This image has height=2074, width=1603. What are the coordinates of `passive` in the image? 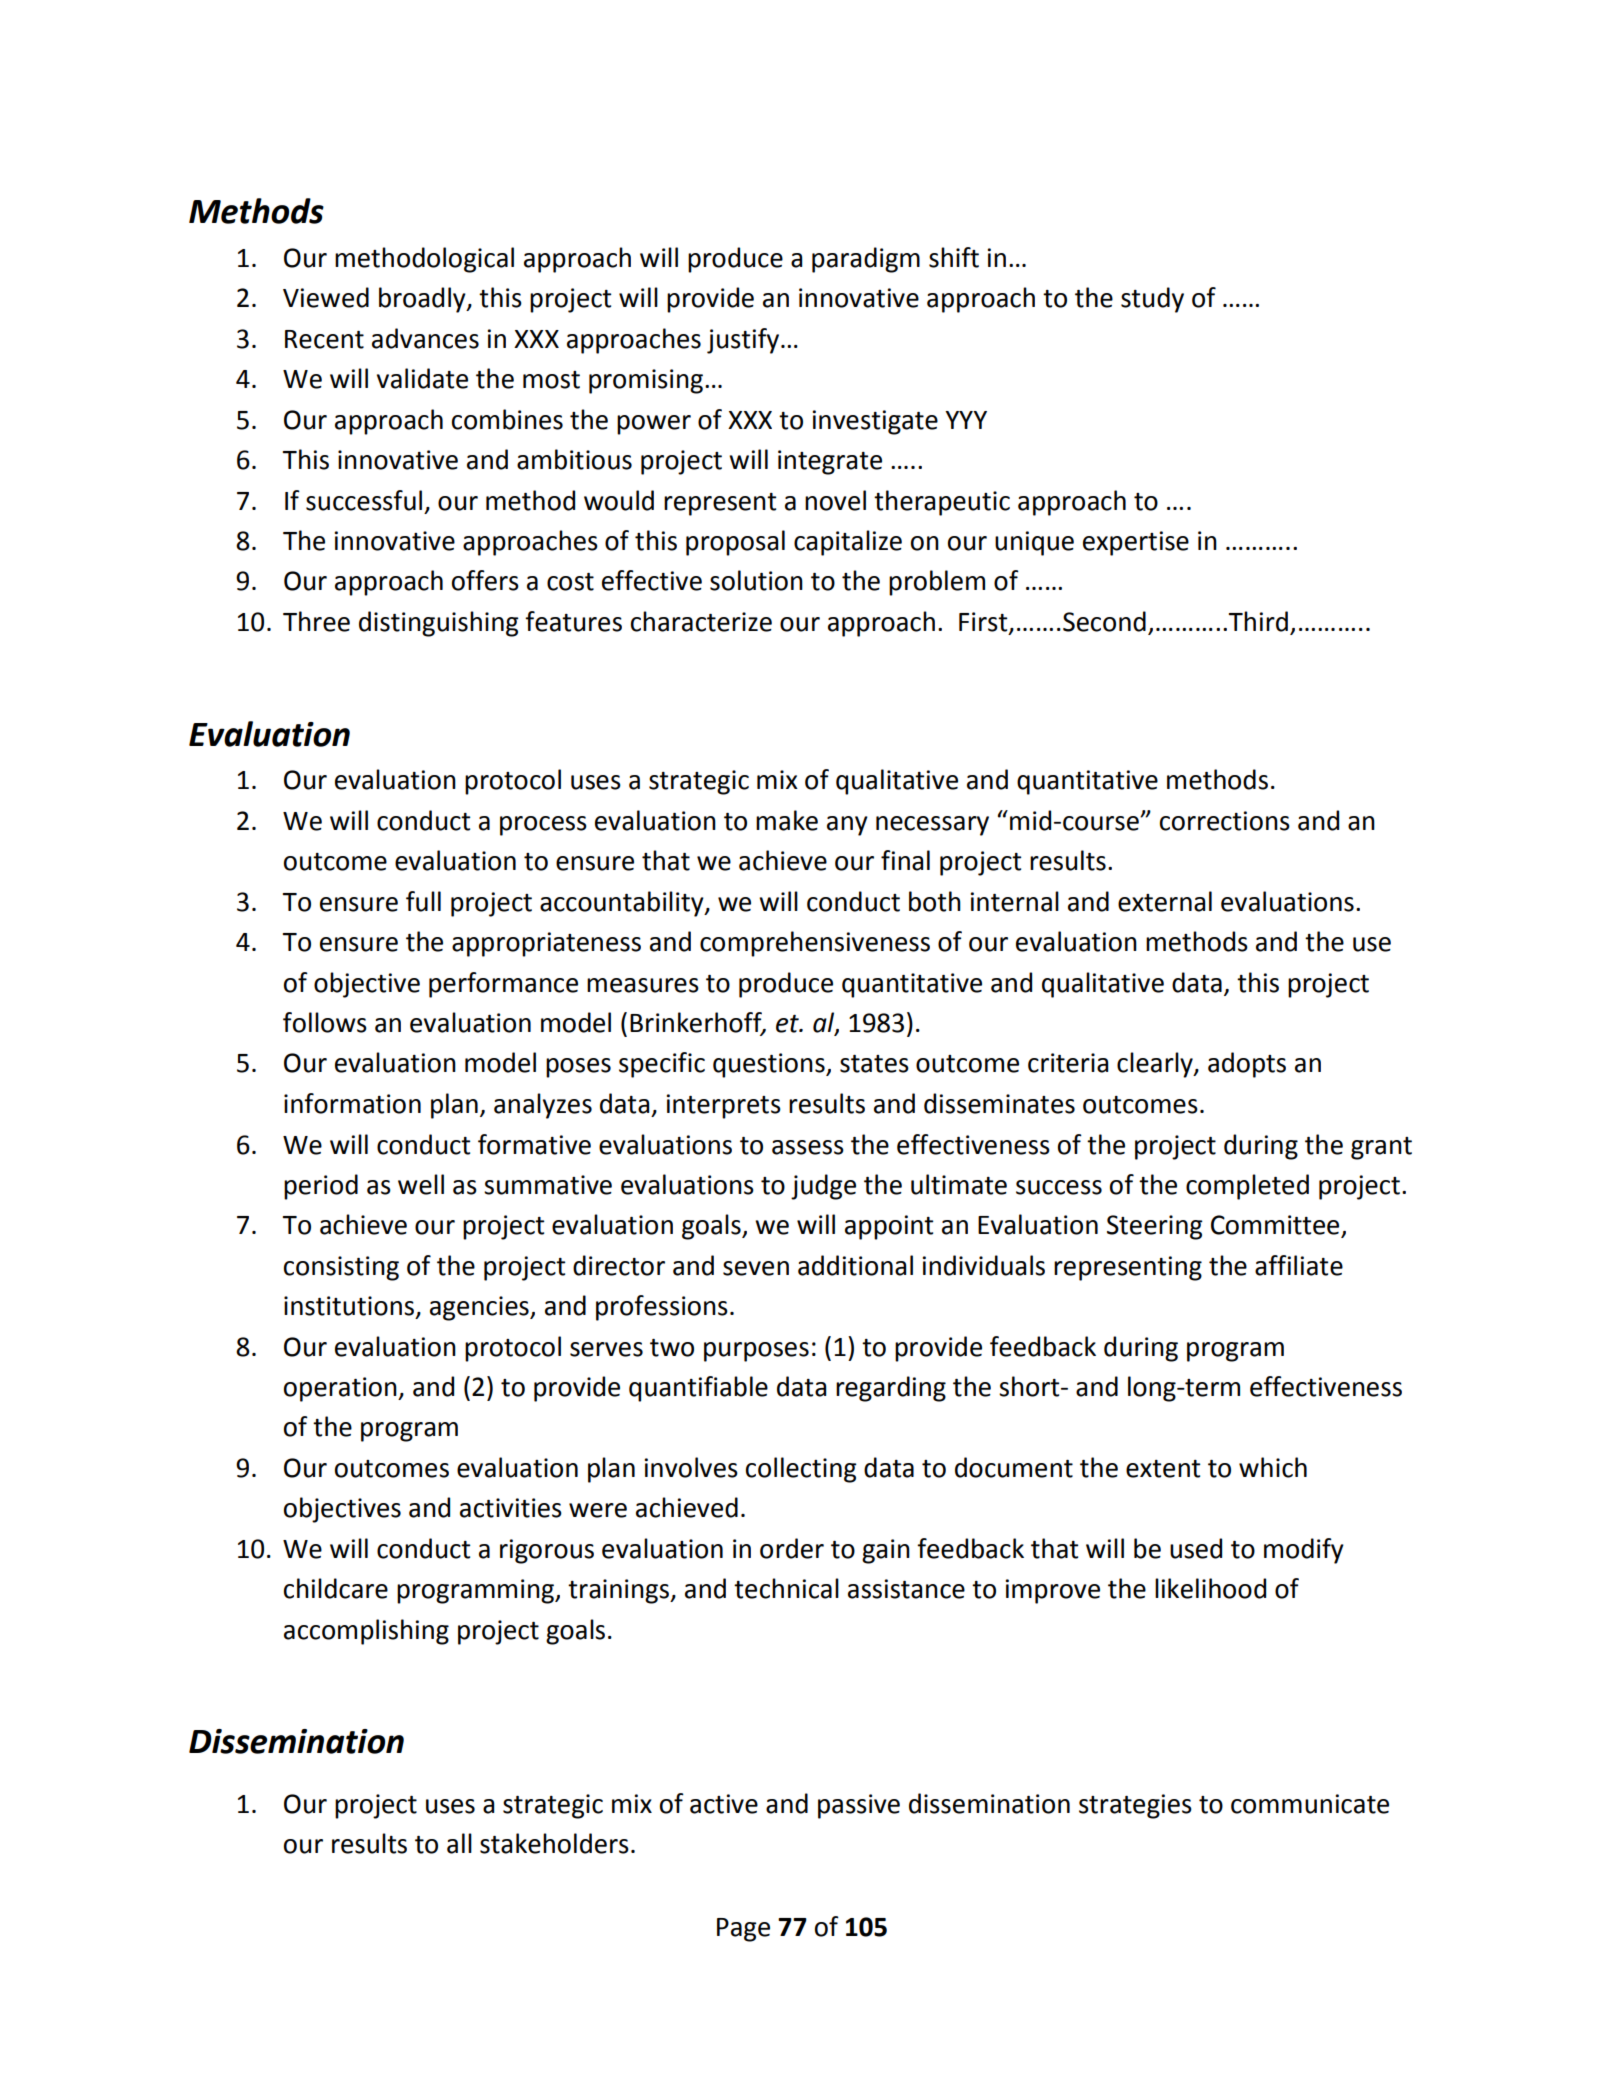 It's located at (859, 1806).
